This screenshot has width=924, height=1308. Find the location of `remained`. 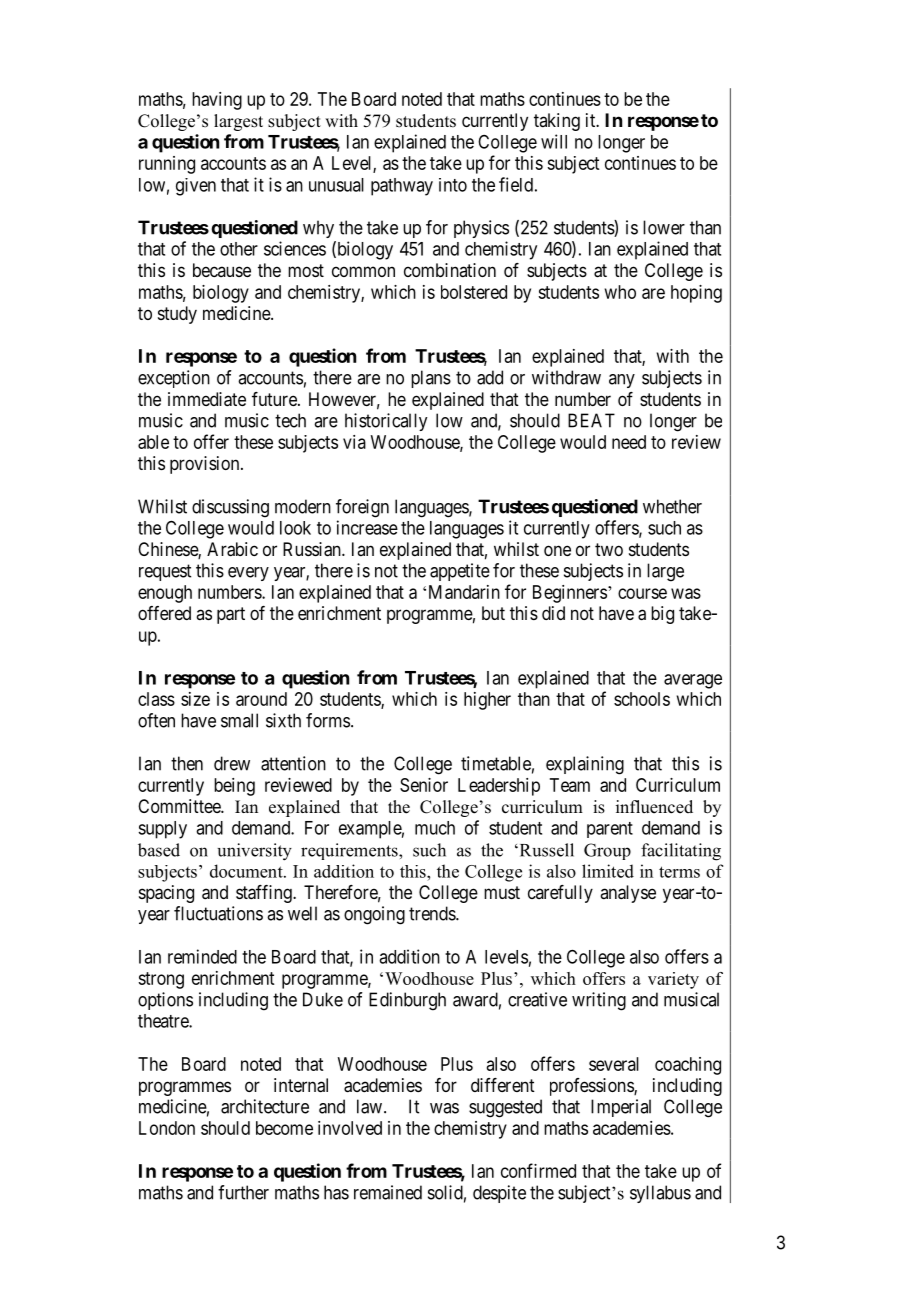

remained is located at coordinates (388, 1192).
